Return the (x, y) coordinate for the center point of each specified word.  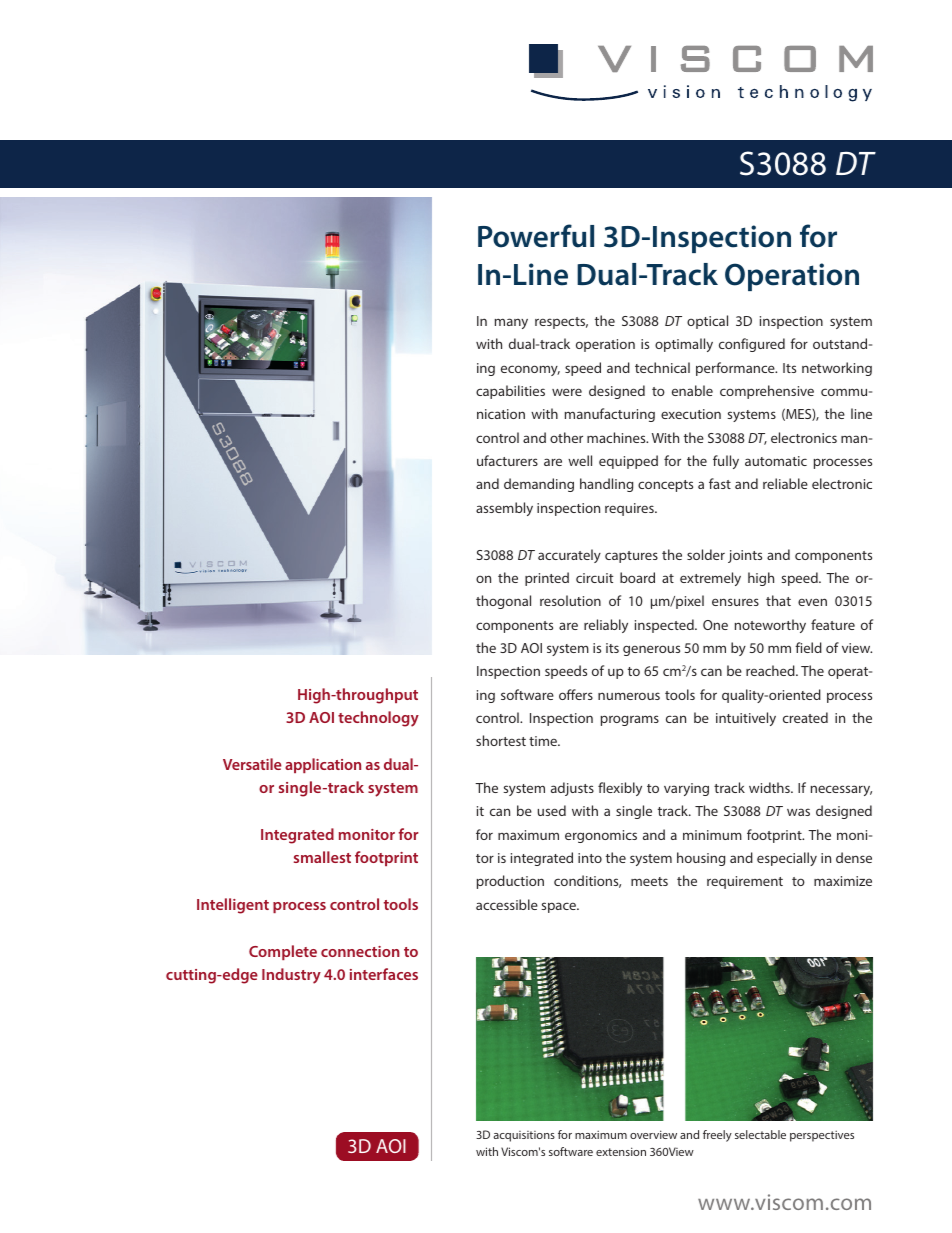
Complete (283, 952)
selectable (760, 1134)
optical (707, 322)
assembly (504, 509)
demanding (539, 485)
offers (576, 694)
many (511, 323)
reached (771, 670)
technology (378, 719)
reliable (785, 483)
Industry (291, 976)
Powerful (536, 236)
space (559, 907)
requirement (745, 882)
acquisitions (524, 1136)
